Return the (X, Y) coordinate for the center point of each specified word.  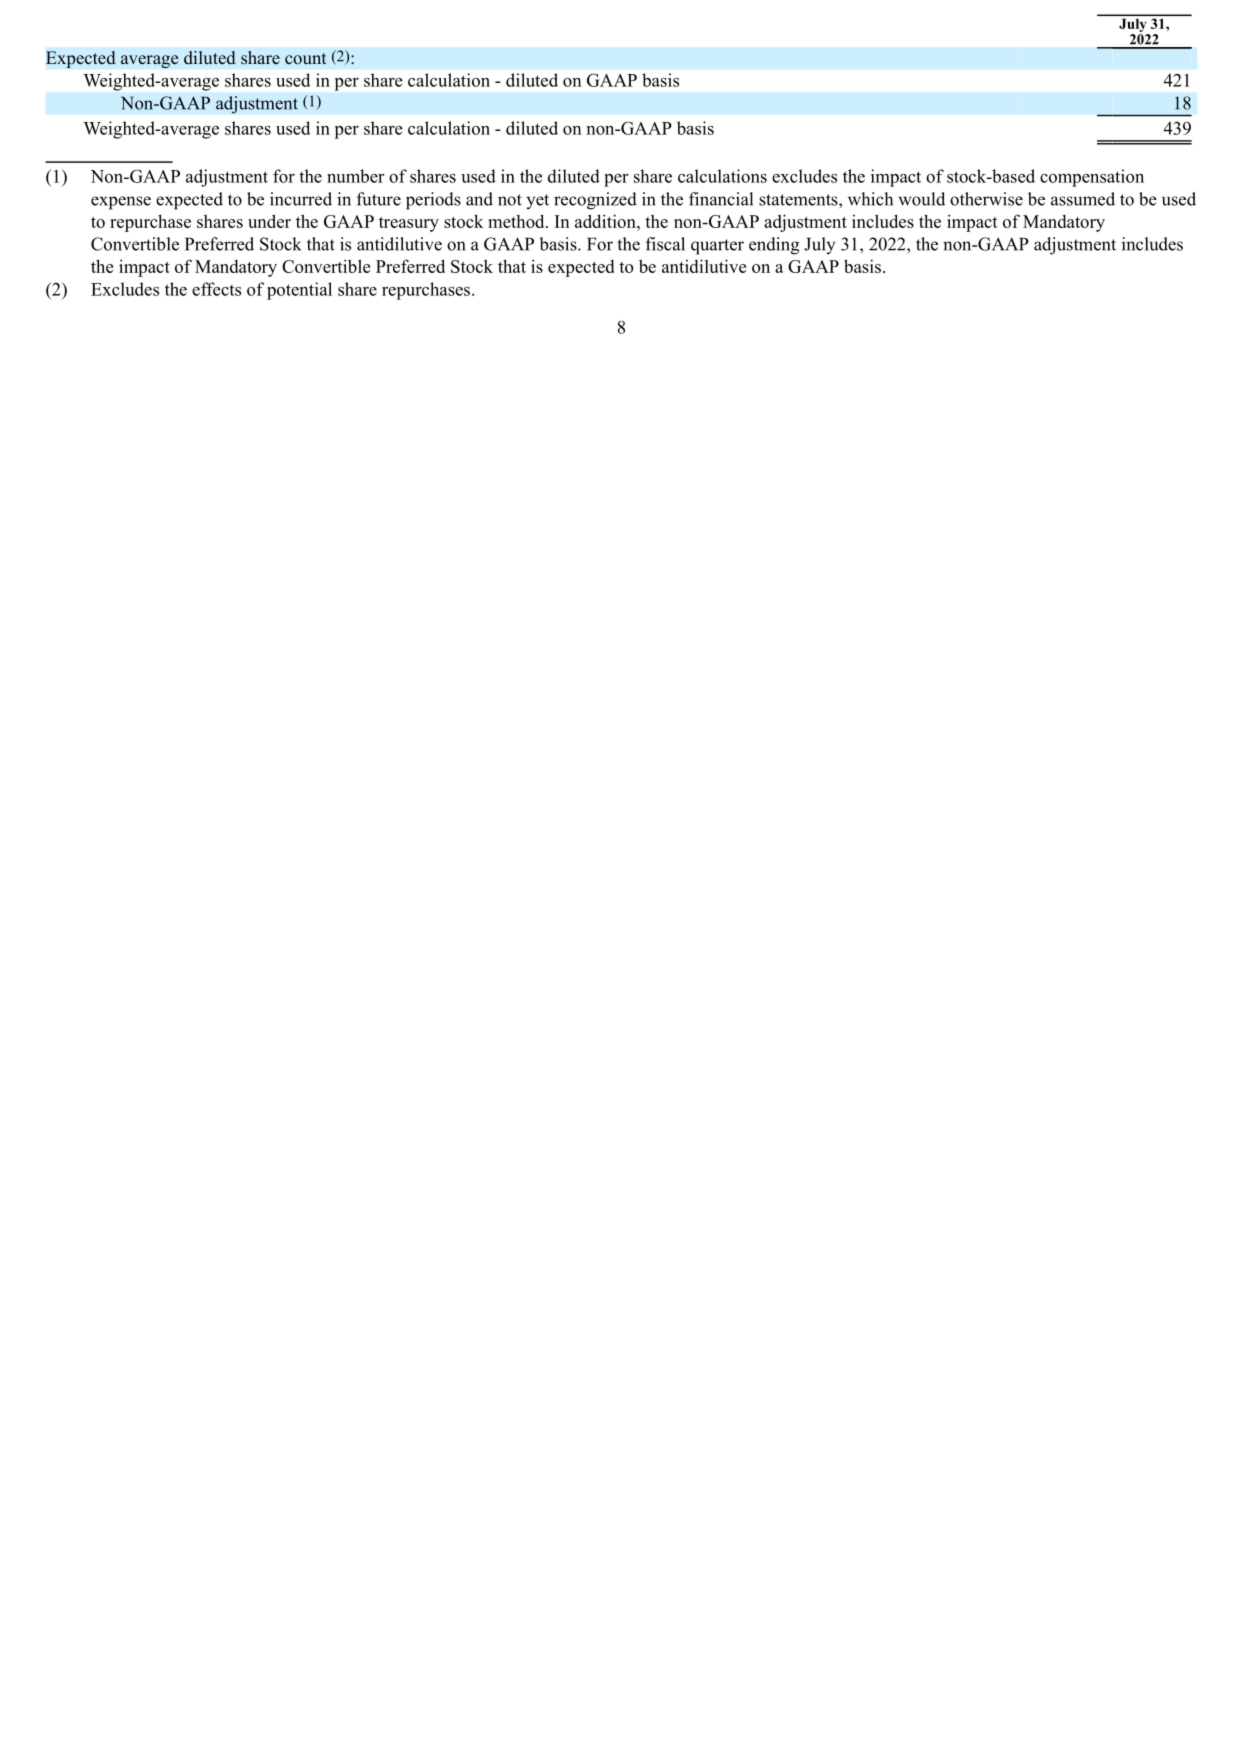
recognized (595, 201)
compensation (1092, 178)
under (269, 221)
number (356, 176)
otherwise (986, 199)
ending (774, 246)
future (379, 199)
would (922, 199)
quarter (717, 247)
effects (216, 289)
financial (721, 199)
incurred (301, 199)
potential (299, 291)
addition (606, 221)
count (306, 59)
